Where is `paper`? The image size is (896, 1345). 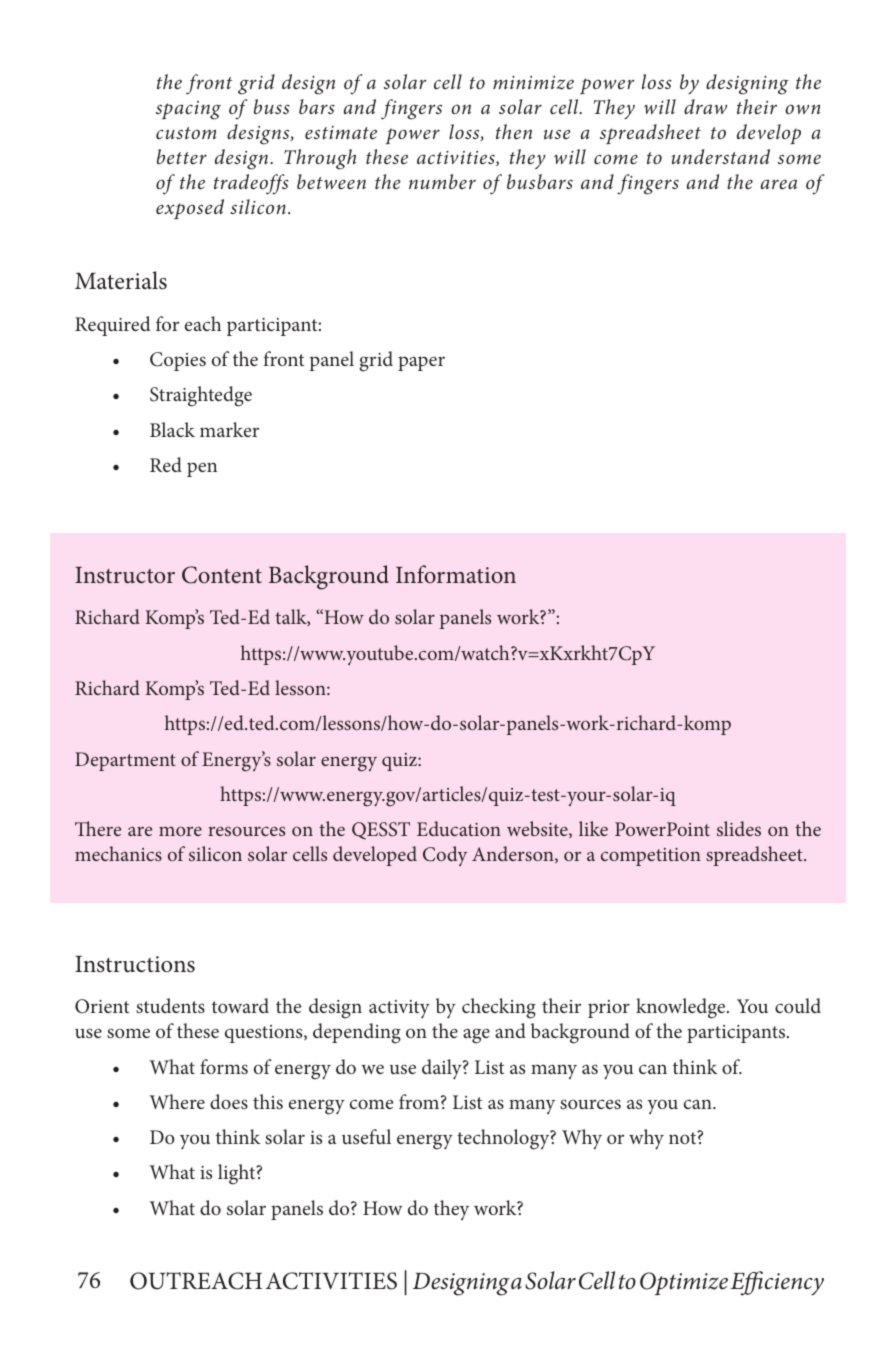 paper is located at coordinates (421, 363).
